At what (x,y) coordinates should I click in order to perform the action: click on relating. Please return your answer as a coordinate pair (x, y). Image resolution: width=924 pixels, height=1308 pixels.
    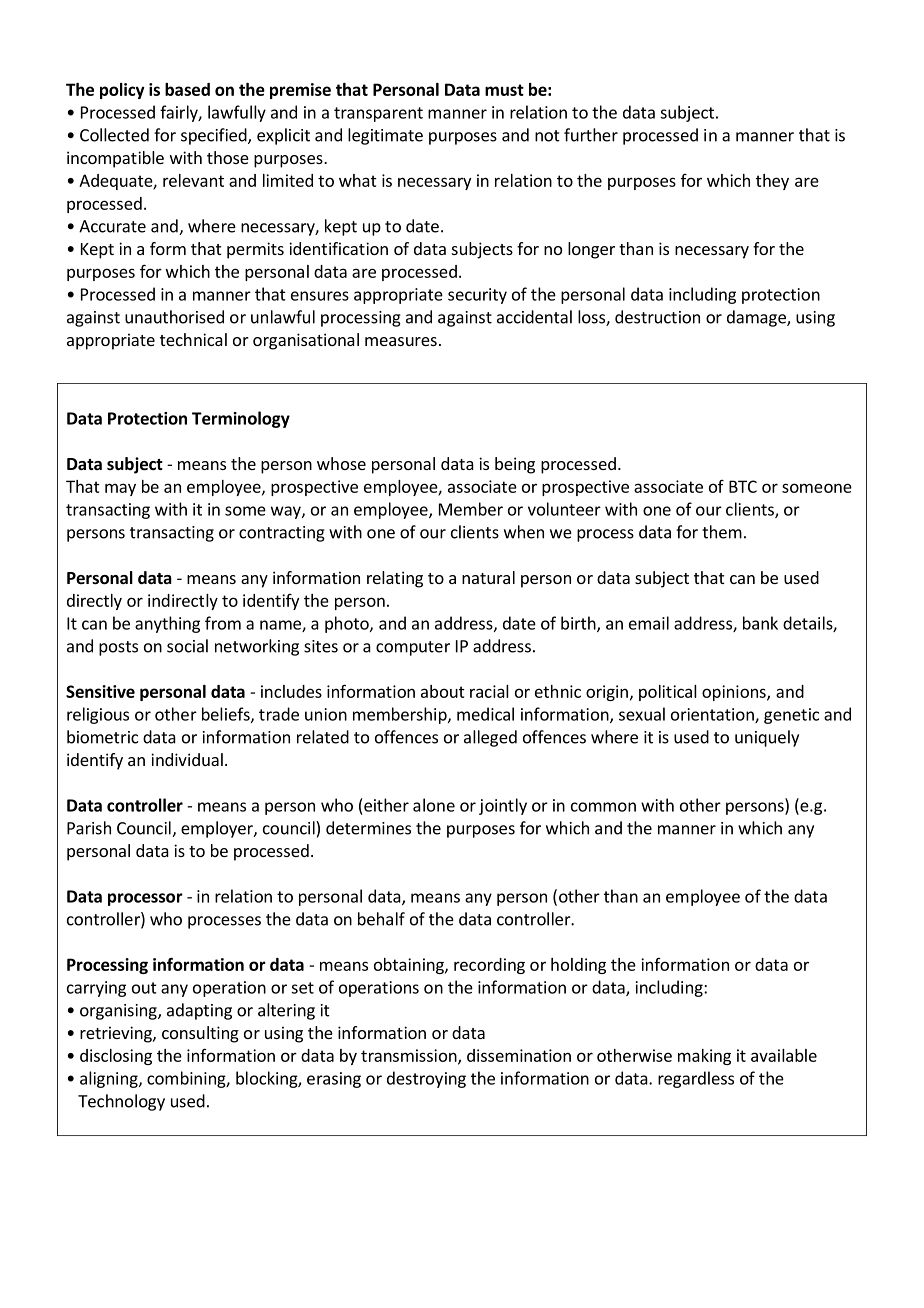
    Looking at the image, I should click on (395, 579).
